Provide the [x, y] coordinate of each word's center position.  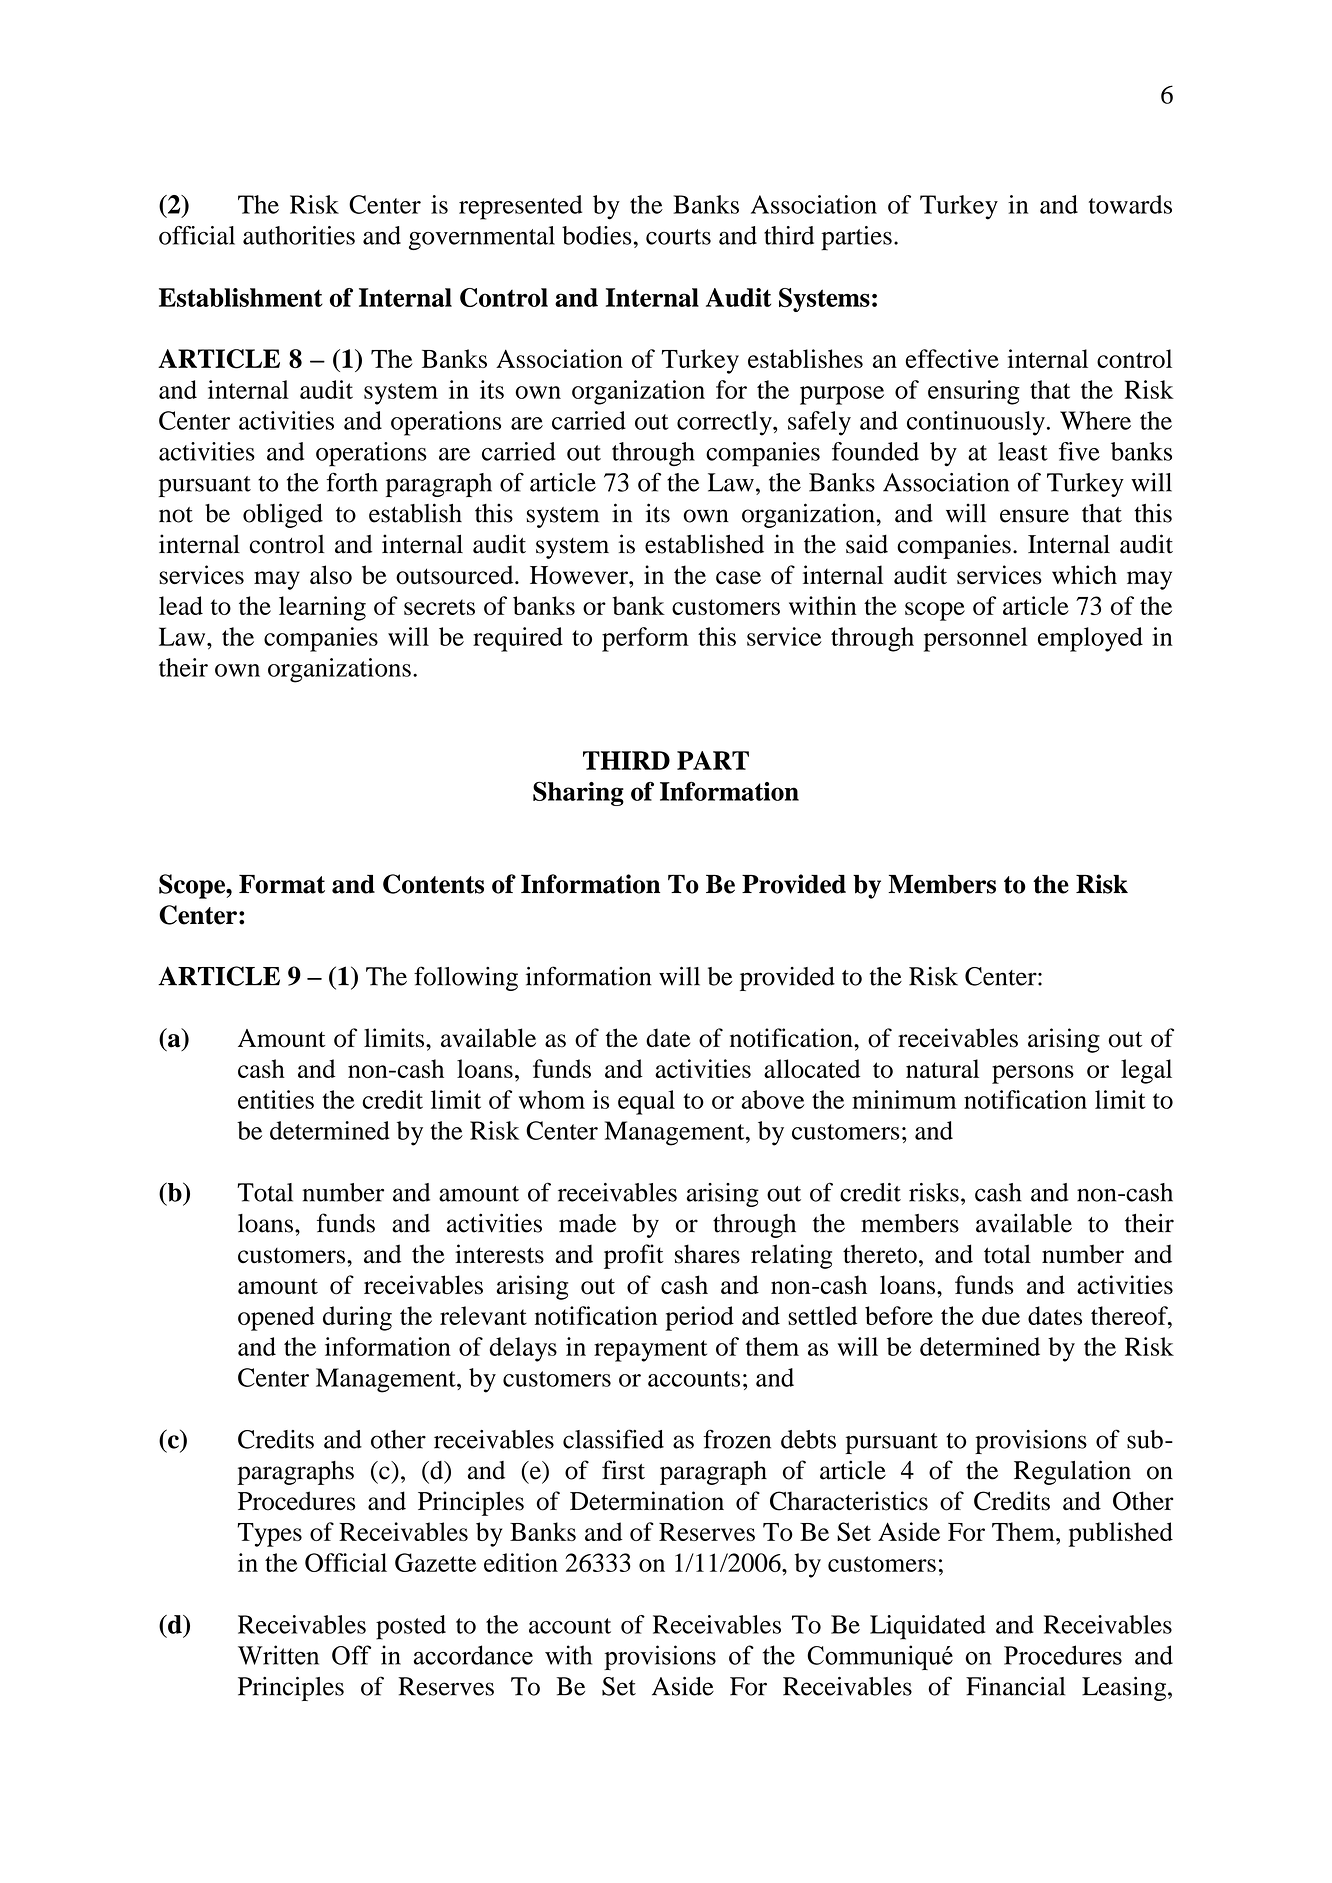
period [699, 1318]
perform [645, 639]
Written [278, 1655]
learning [322, 608]
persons [1033, 1074]
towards [1130, 204]
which [1084, 574]
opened [276, 1318]
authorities [299, 235]
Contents [433, 884]
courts [678, 237]
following [466, 978]
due [1001, 1315]
